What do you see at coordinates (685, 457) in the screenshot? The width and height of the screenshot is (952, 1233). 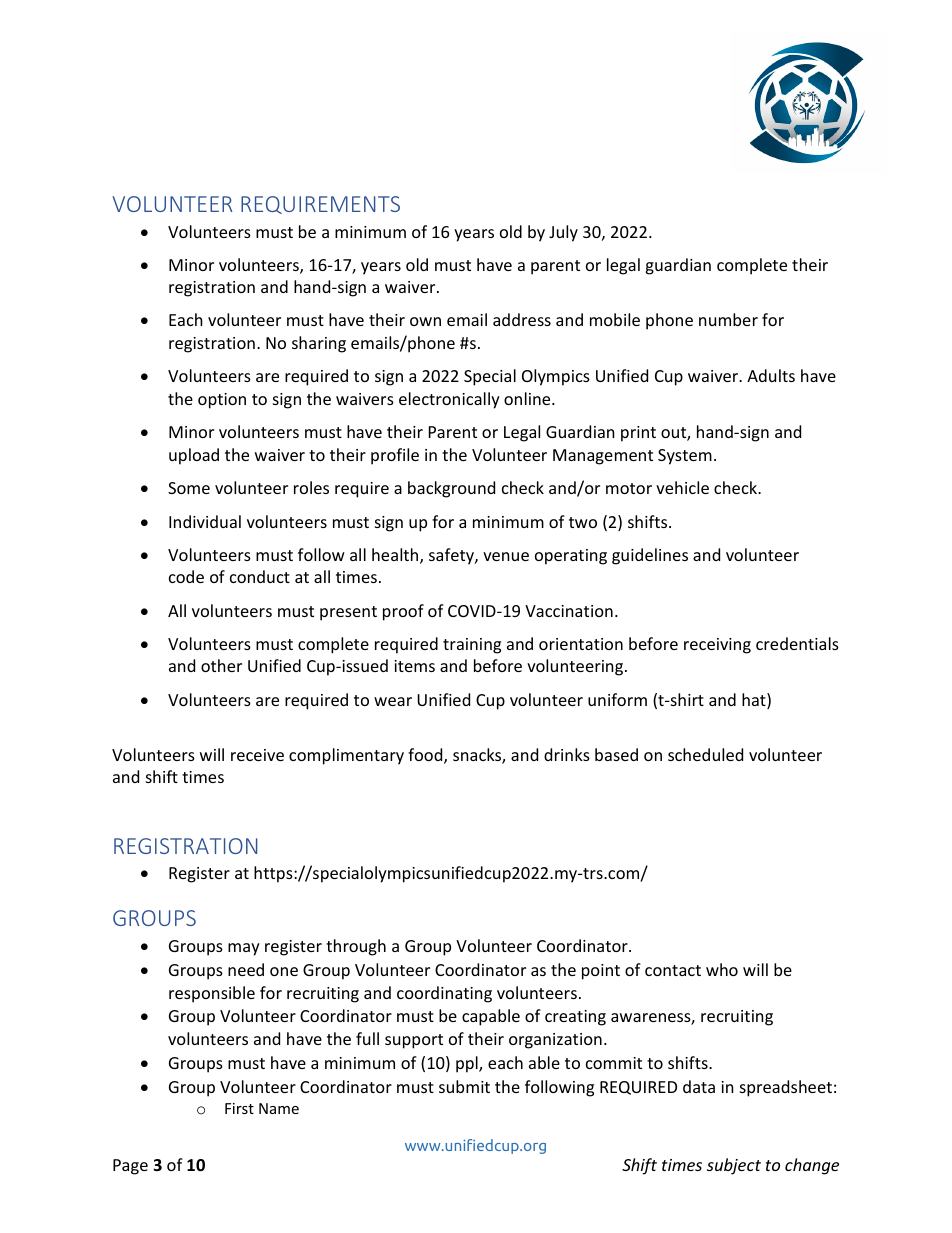 I see `System` at bounding box center [685, 457].
